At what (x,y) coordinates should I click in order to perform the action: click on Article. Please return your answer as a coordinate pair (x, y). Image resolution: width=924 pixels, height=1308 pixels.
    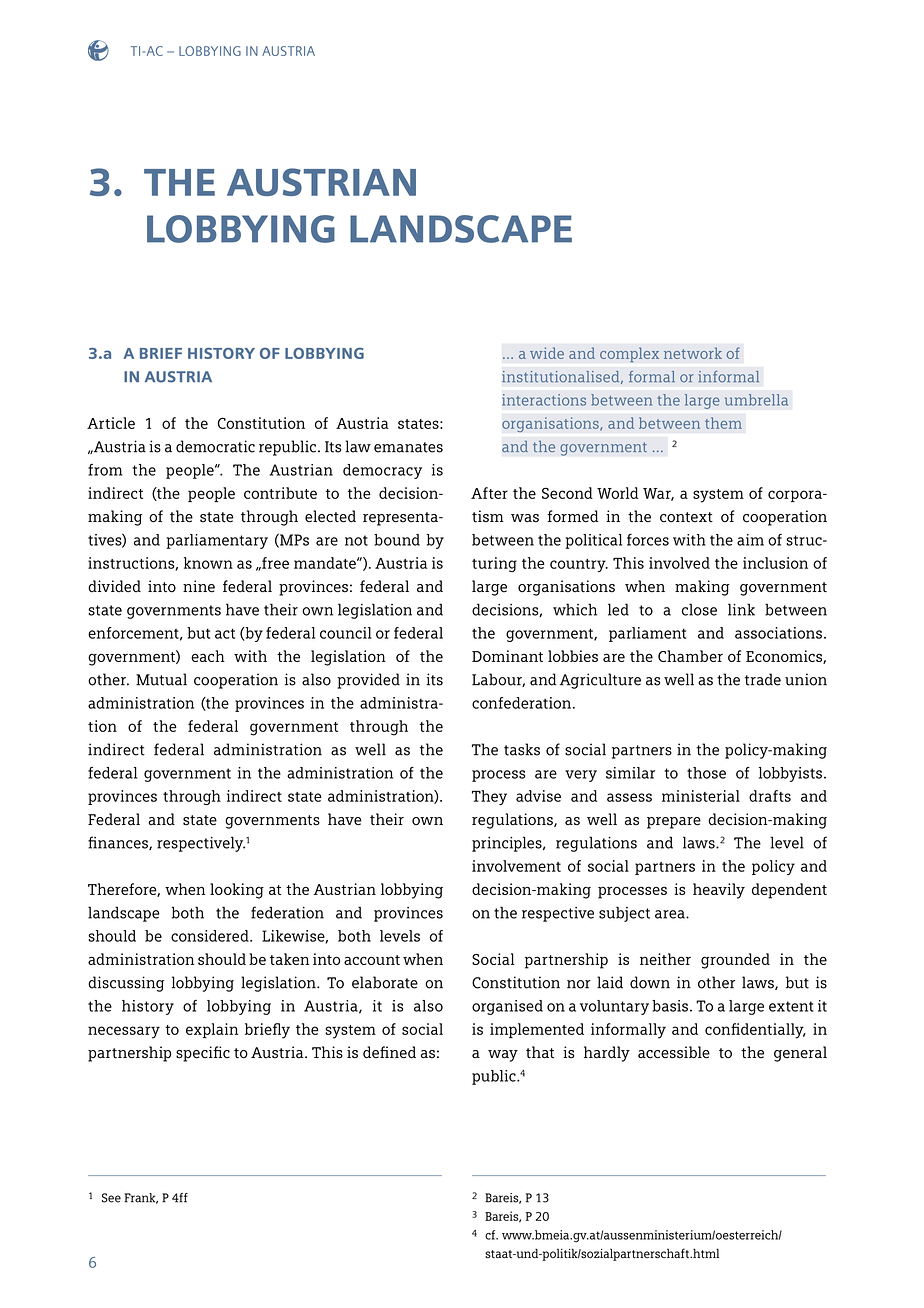
    Looking at the image, I should click on (111, 423).
